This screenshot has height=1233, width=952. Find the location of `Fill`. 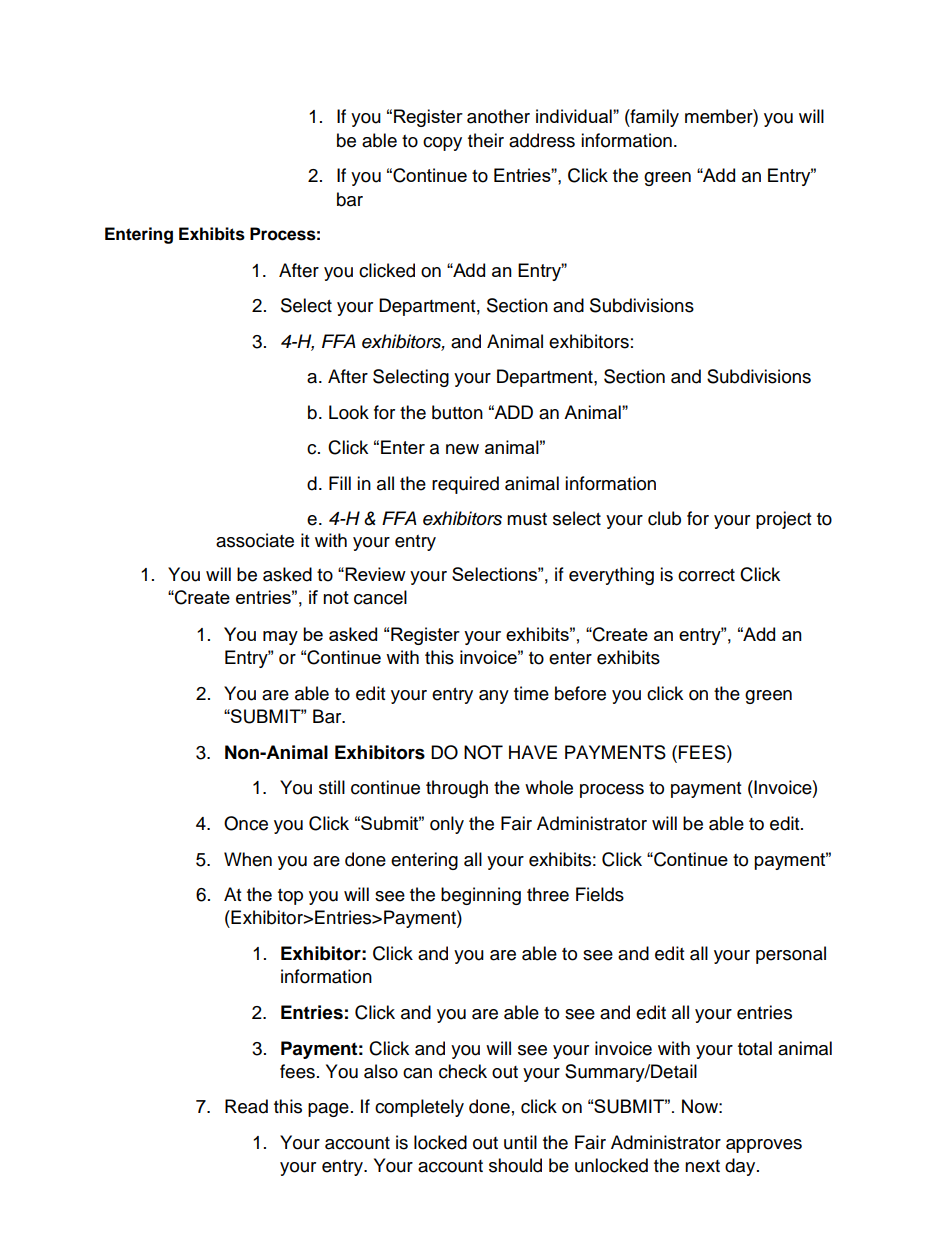

Fill is located at coordinates (340, 483).
